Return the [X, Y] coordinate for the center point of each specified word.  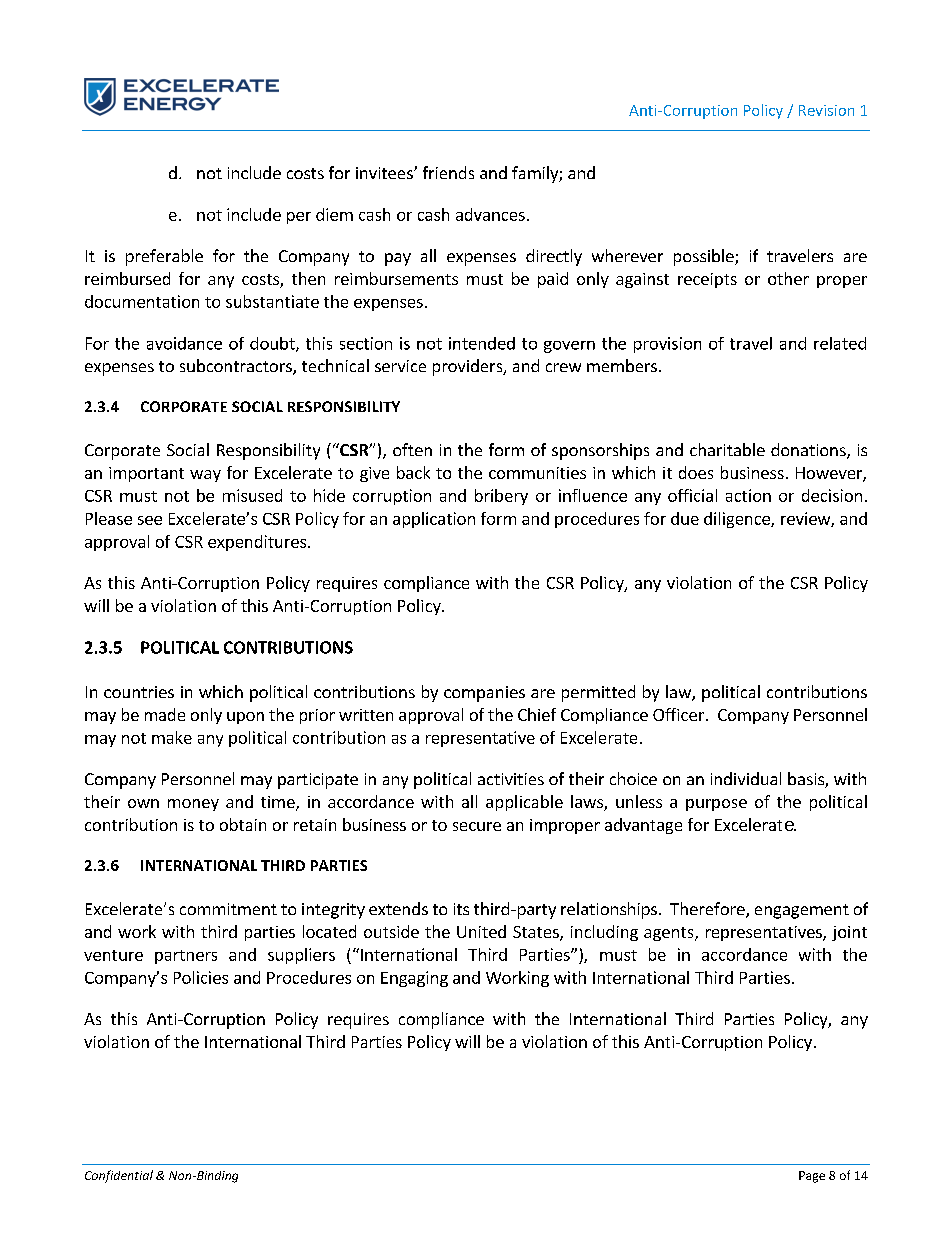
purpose [716, 805]
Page [812, 1177]
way [205, 476]
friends [448, 172]
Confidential [119, 1176]
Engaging [414, 979]
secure [477, 826]
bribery [501, 497]
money [193, 805]
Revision [826, 110]
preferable [164, 257]
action [748, 495]
